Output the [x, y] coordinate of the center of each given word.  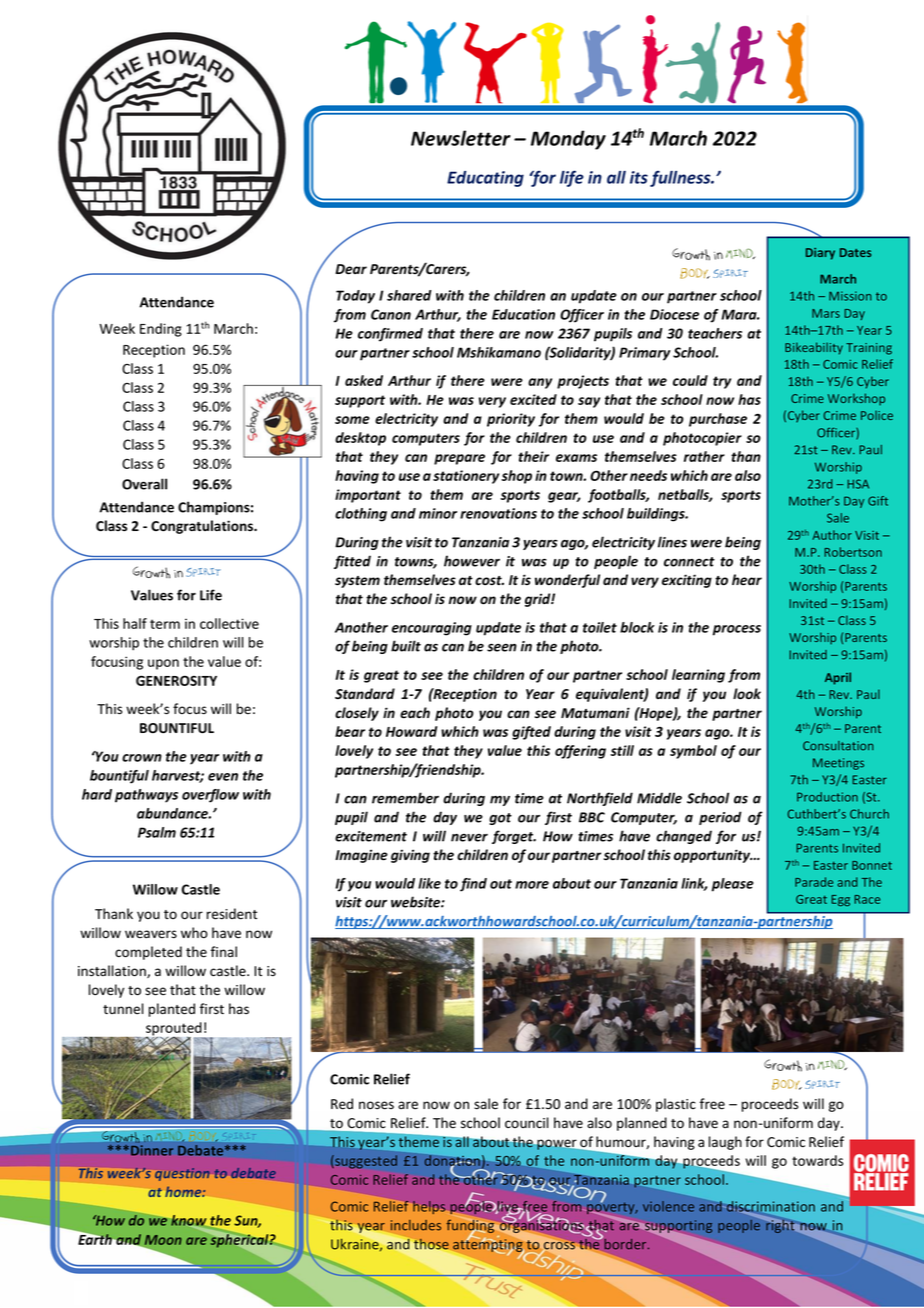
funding [470, 1227]
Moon [163, 1240]
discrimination [770, 1207]
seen [502, 647]
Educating [485, 179]
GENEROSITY [176, 680]
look [747, 693]
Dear [351, 269]
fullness [681, 179]
